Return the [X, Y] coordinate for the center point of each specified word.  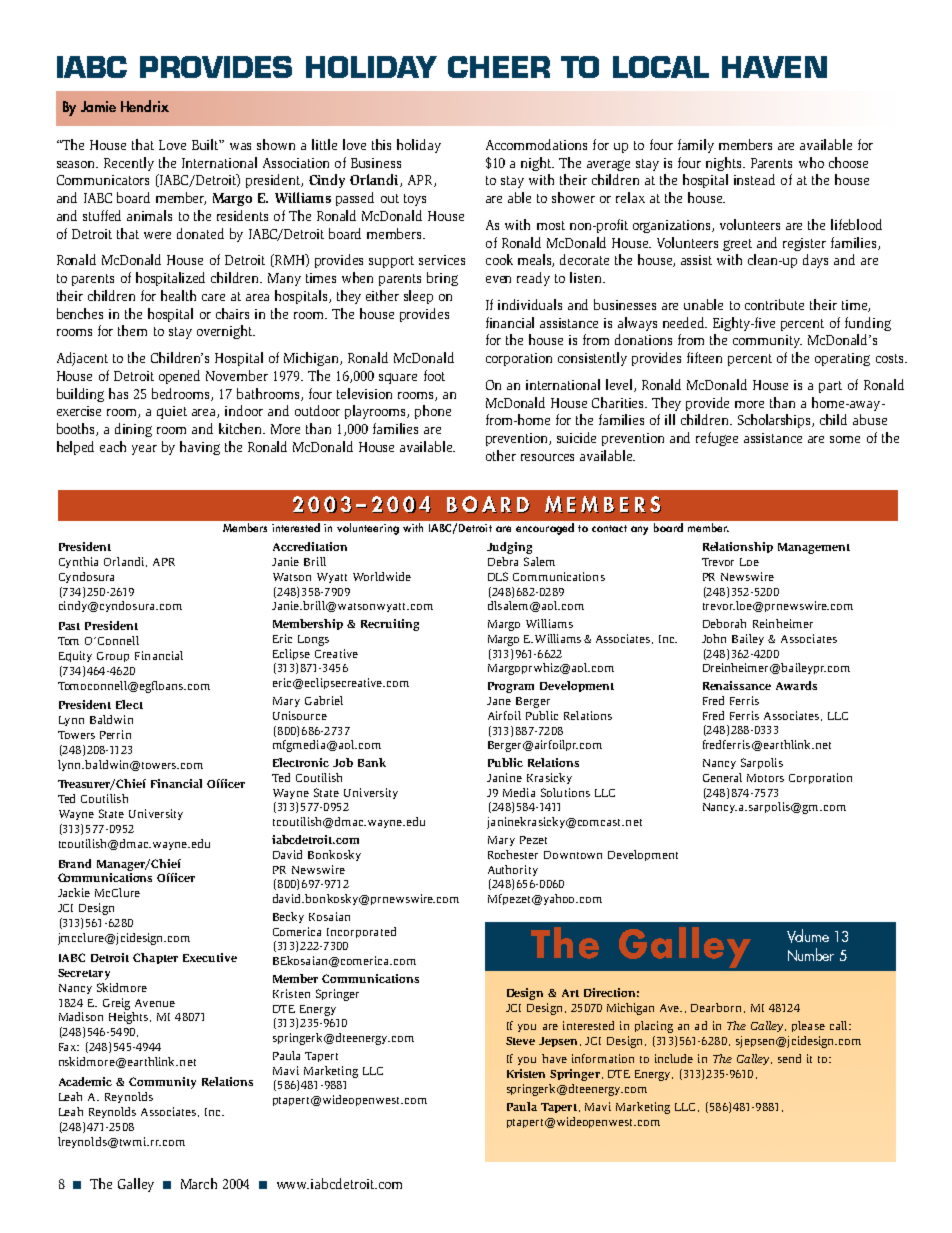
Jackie [74, 892]
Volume [808, 936]
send [789, 1058]
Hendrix [145, 106]
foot [434, 375]
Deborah [724, 623]
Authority [513, 870]
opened [179, 377]
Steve [520, 1041]
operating [842, 359]
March [199, 1183]
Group [113, 657]
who [811, 162]
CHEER [499, 67]
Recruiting [390, 625]
